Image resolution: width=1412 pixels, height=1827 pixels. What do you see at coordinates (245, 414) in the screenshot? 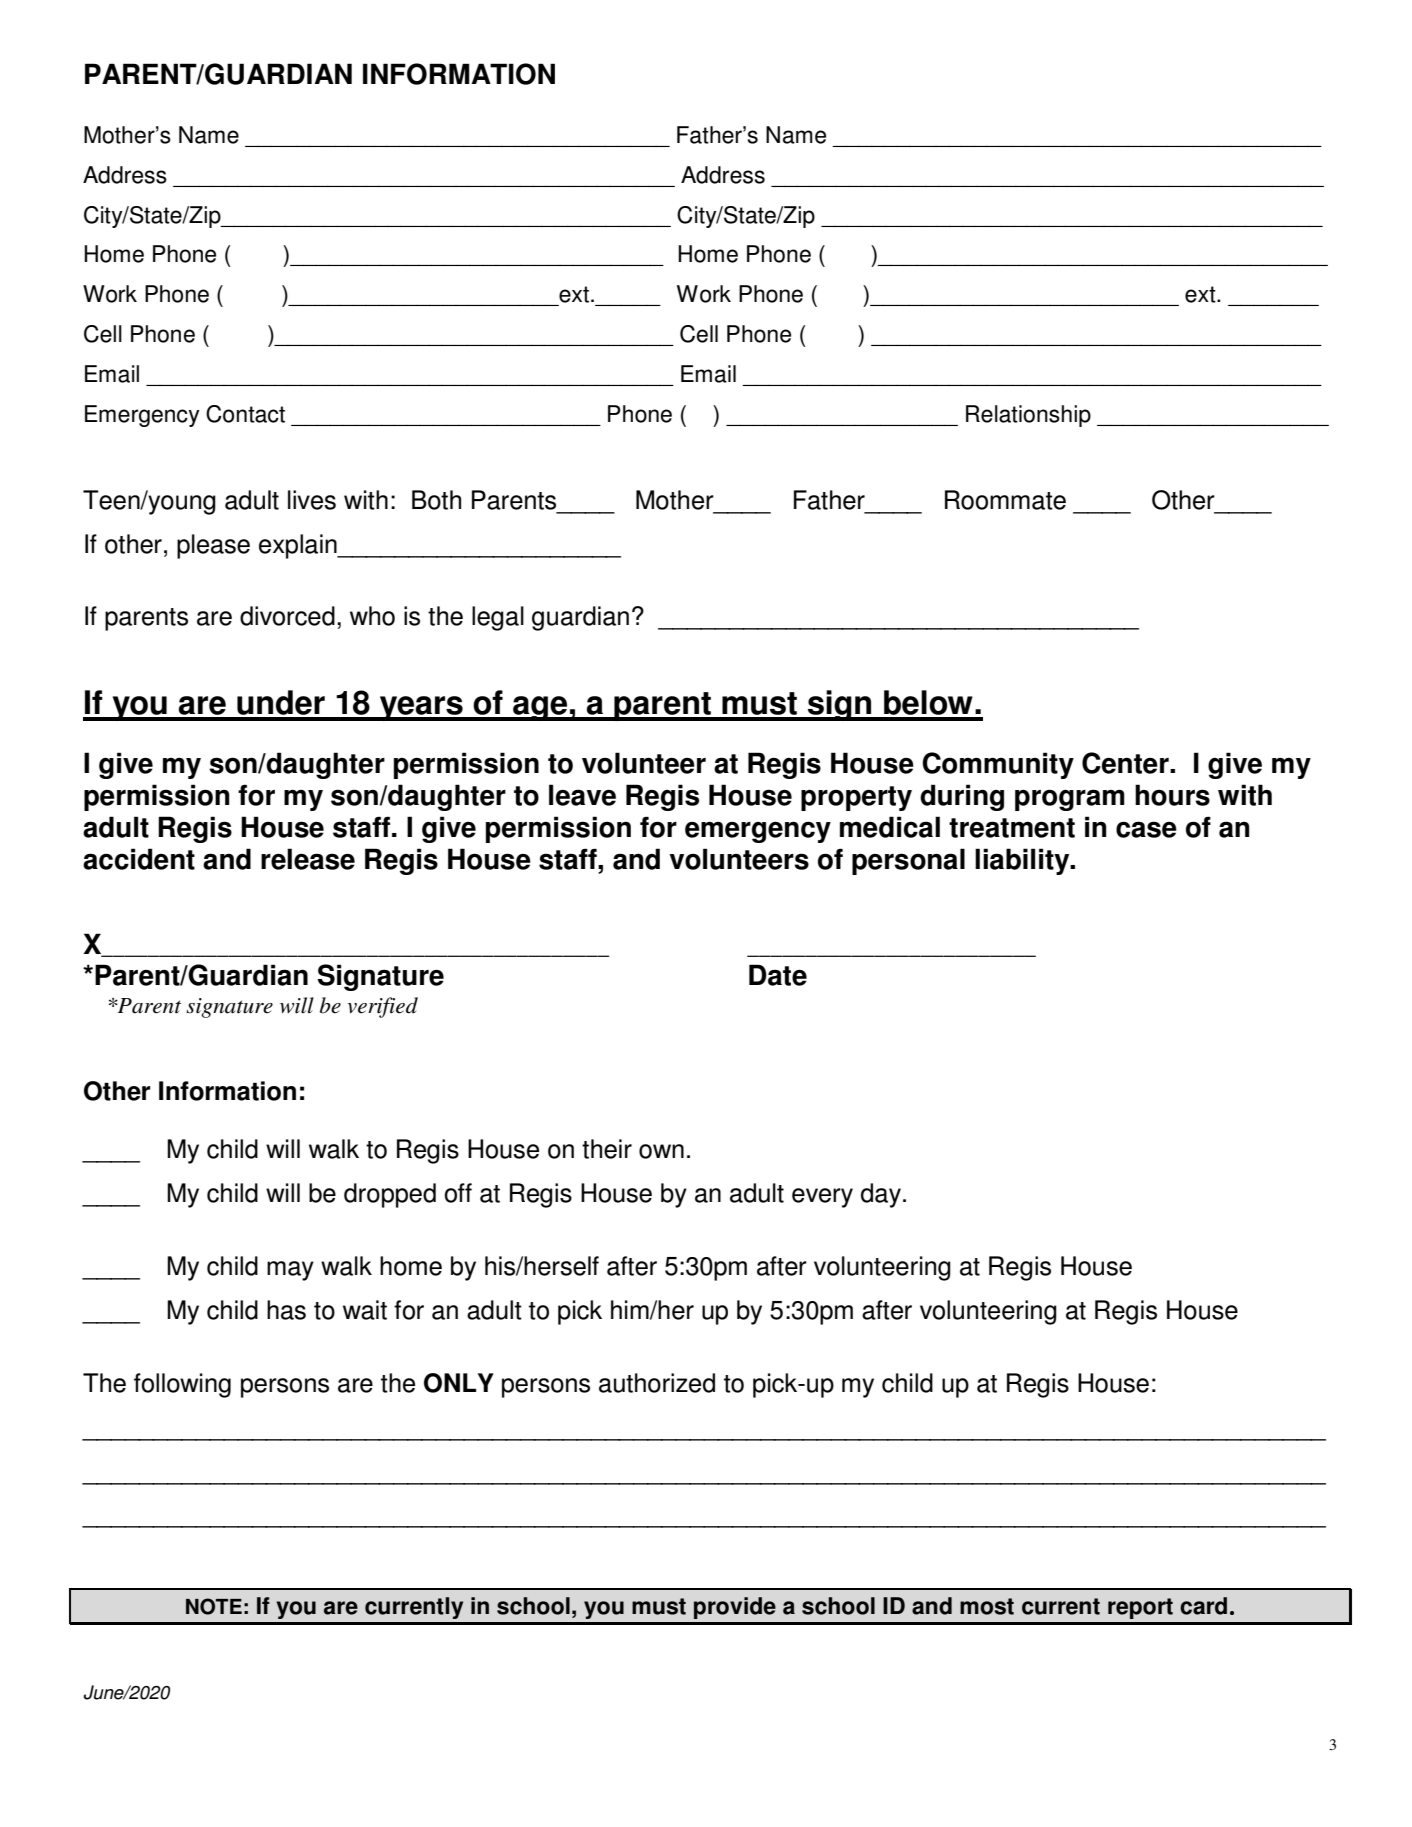
I see `Contact` at bounding box center [245, 414].
